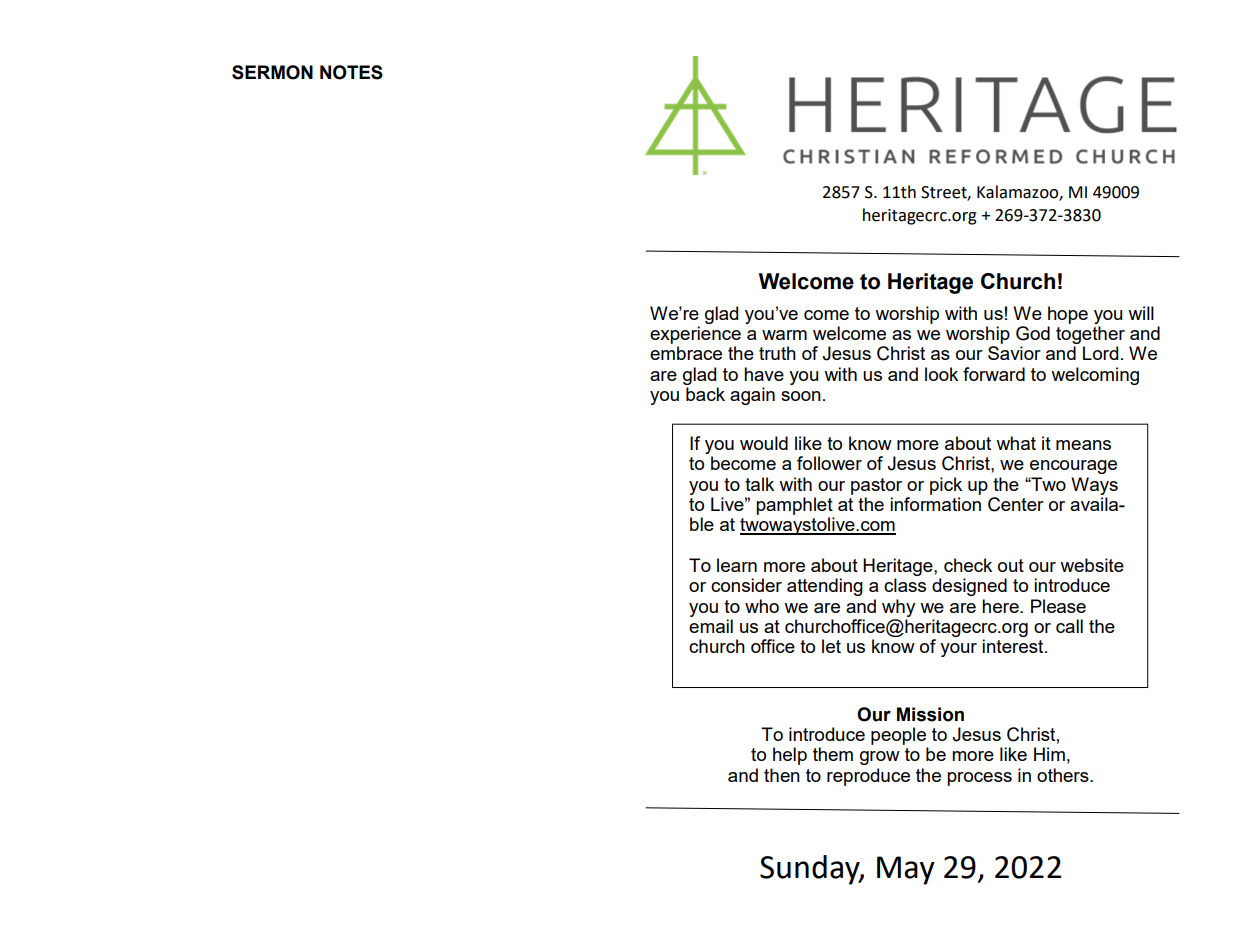 The width and height of the image is (1233, 952). Describe the element at coordinates (979, 779) in the image. I see `process` at that location.
